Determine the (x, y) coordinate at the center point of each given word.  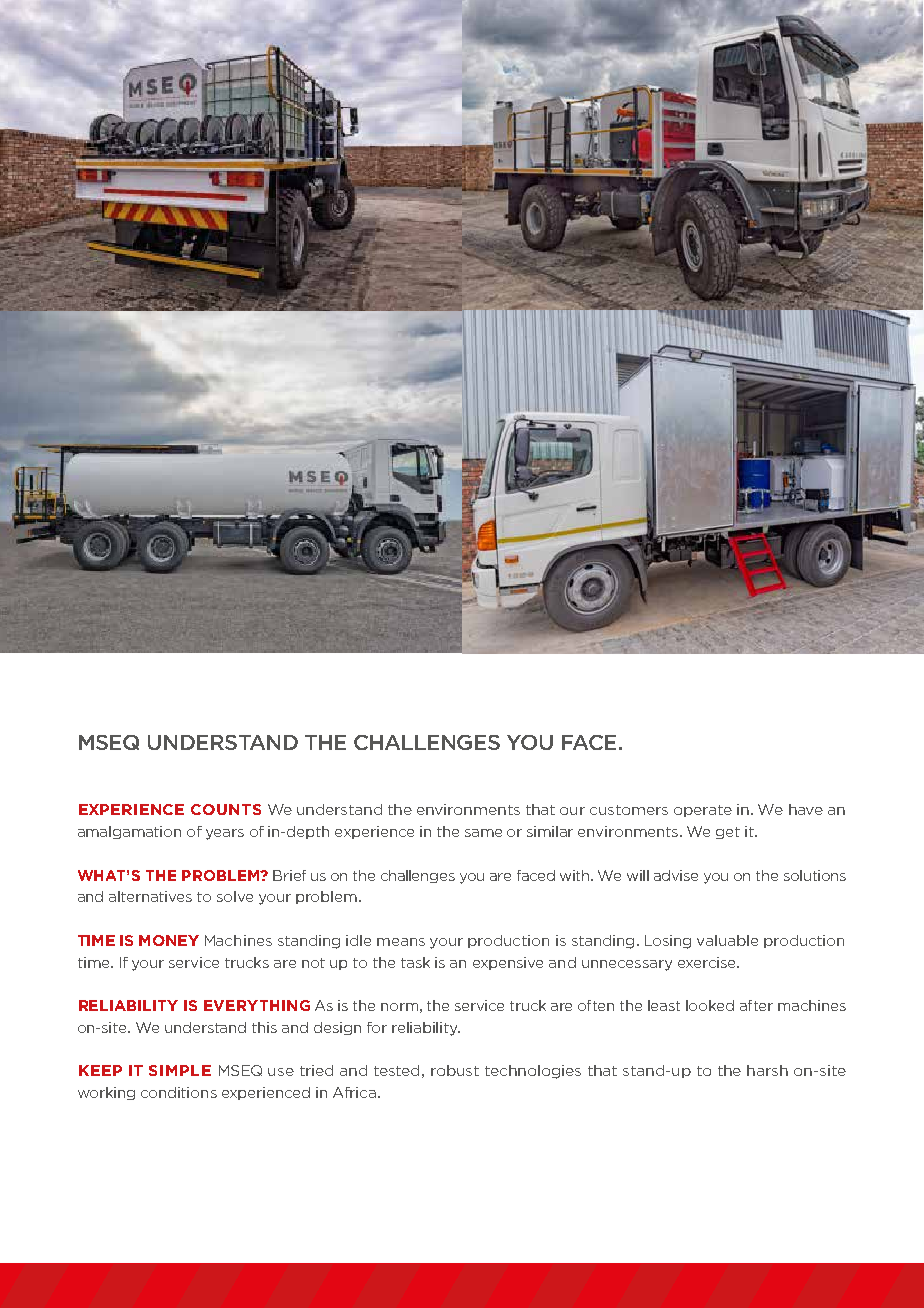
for (377, 1027)
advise (676, 875)
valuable (727, 940)
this (264, 1027)
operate (703, 811)
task (415, 962)
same (483, 833)
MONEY (169, 940)
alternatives (150, 896)
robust (455, 1070)
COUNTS (226, 809)
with (576, 875)
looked (710, 1005)
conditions (179, 1092)
